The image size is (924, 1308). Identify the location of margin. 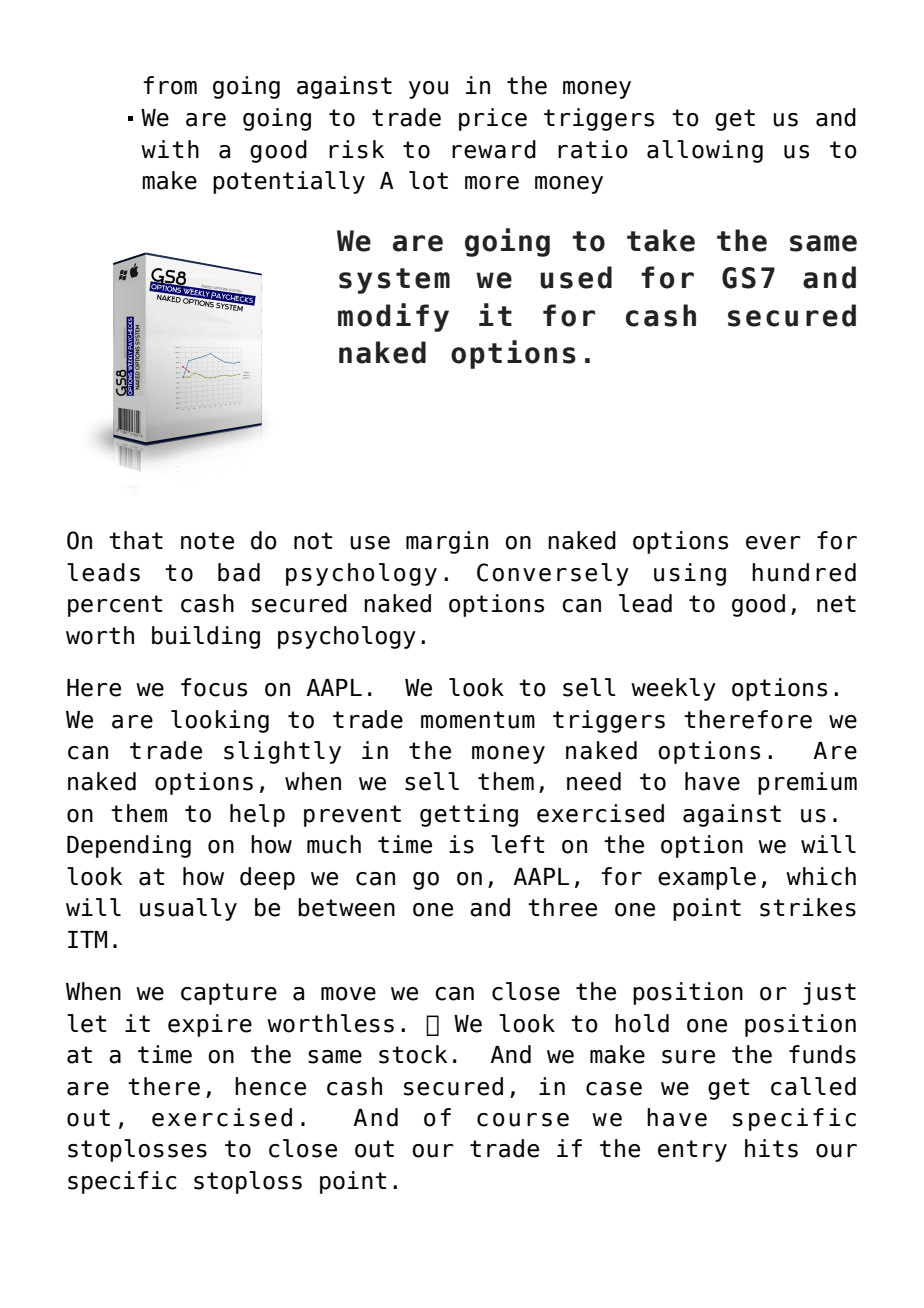
(447, 542).
